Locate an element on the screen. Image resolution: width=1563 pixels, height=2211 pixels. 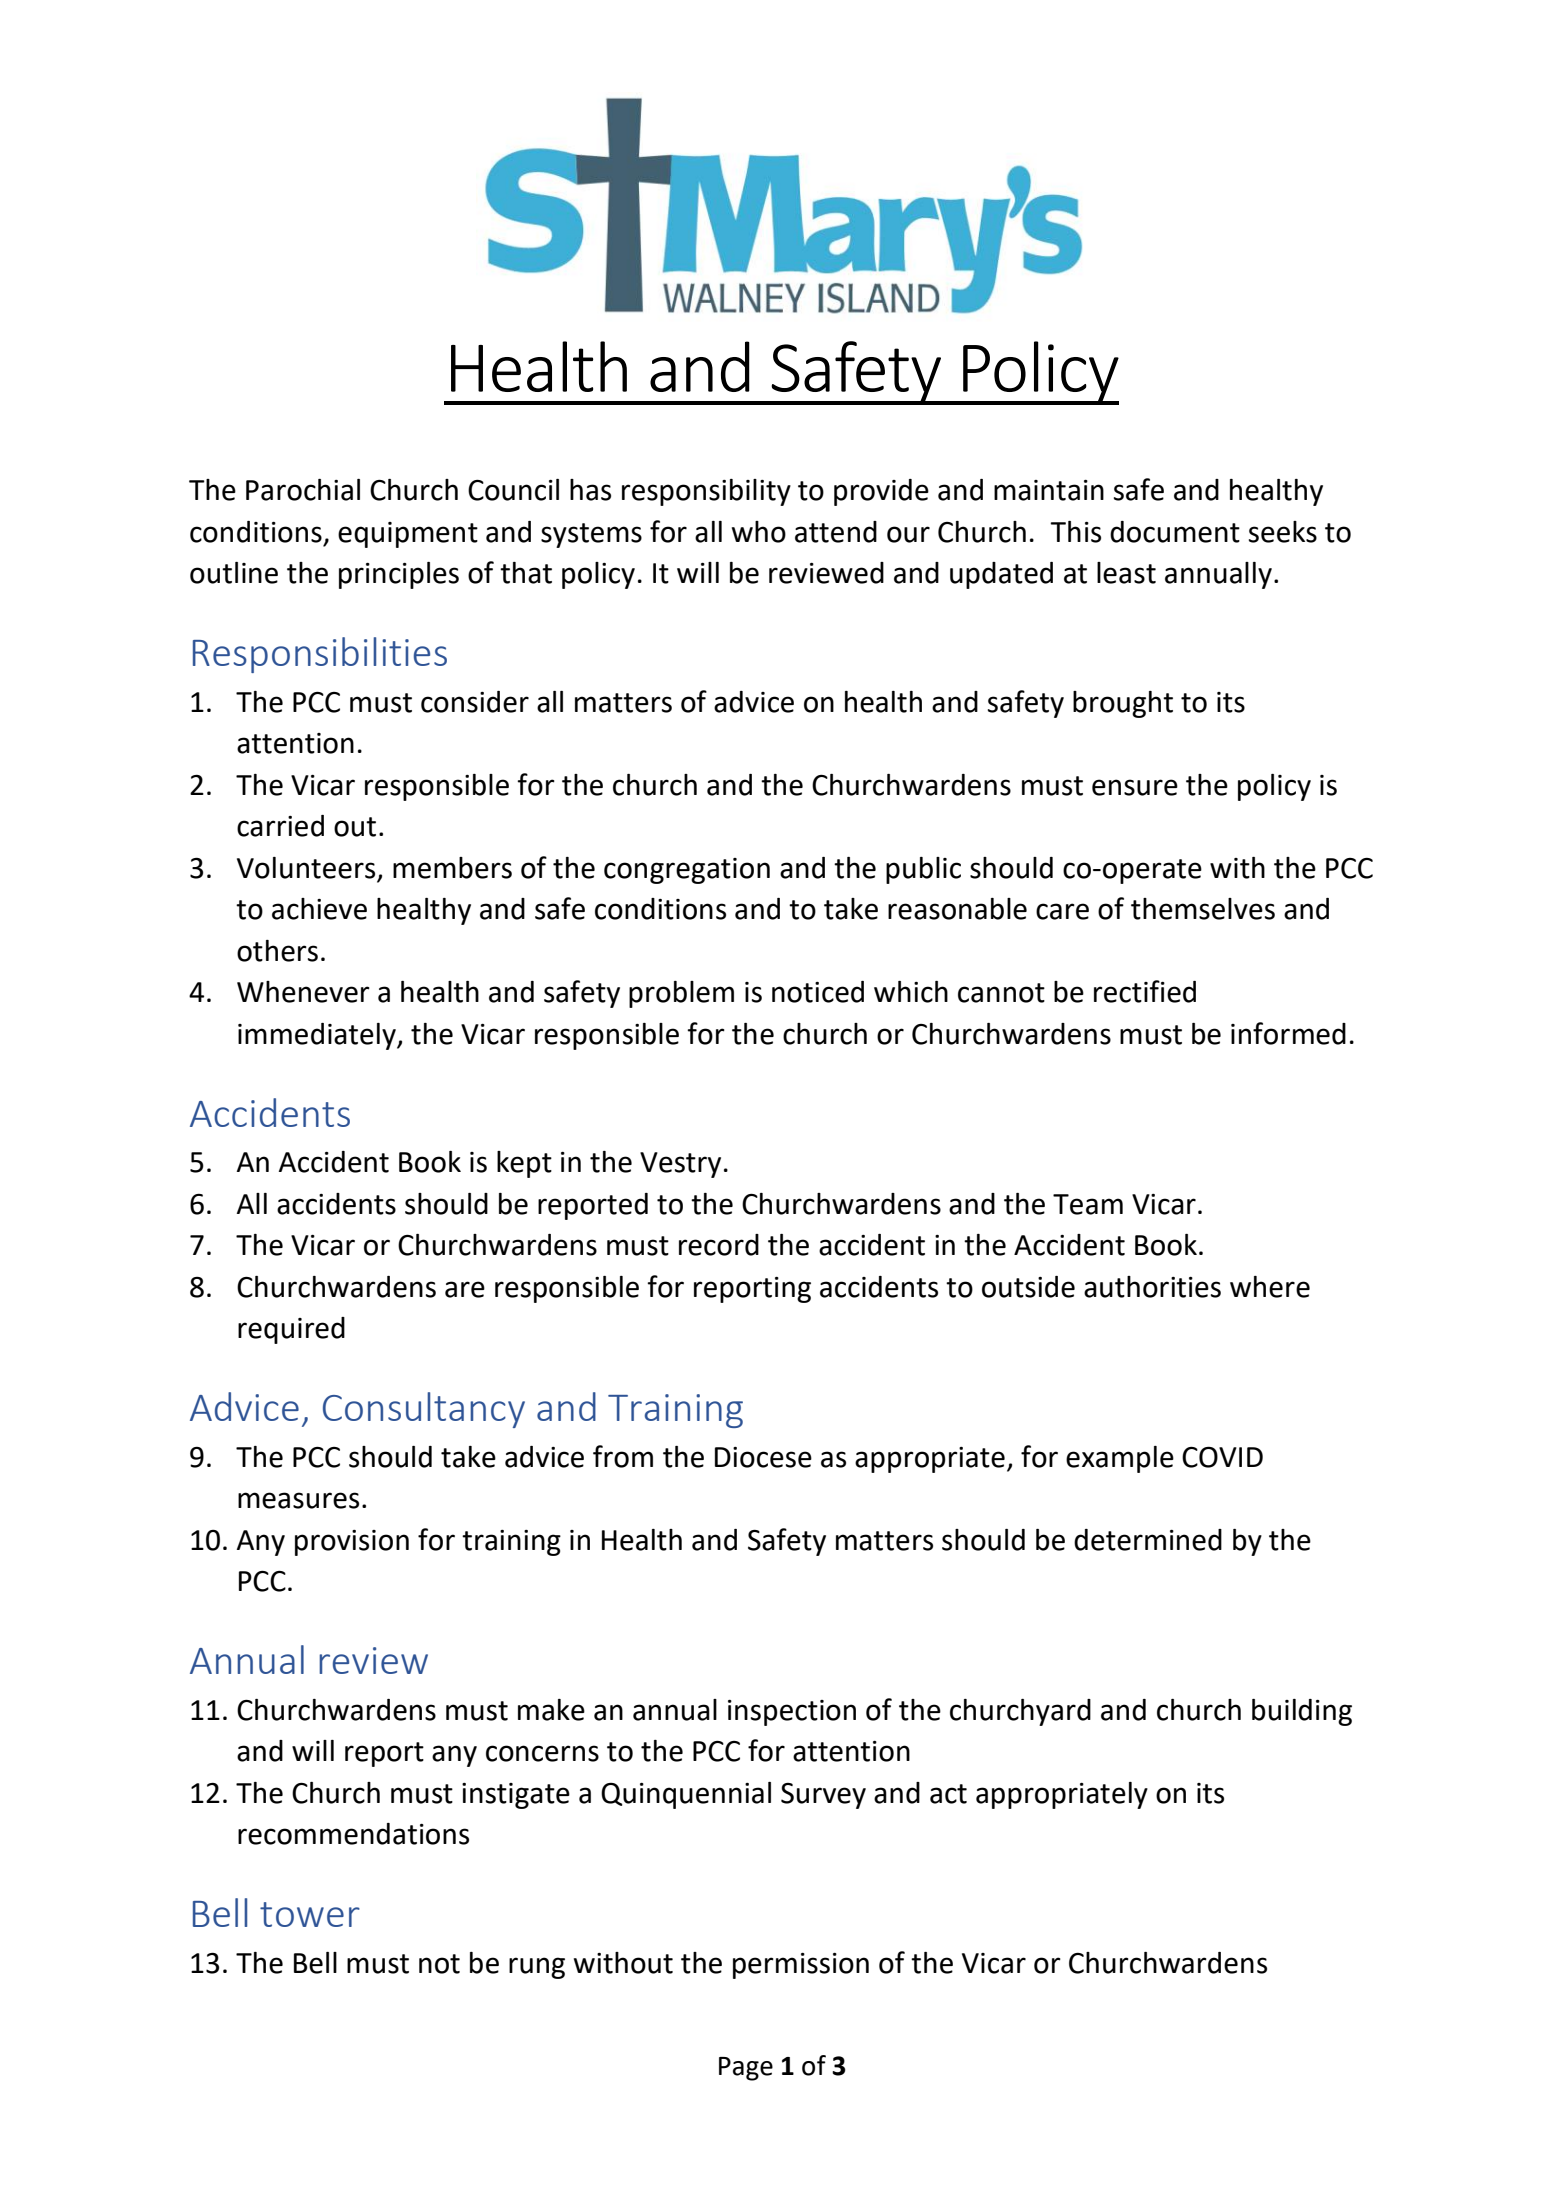
authorities is located at coordinates (1152, 1287).
